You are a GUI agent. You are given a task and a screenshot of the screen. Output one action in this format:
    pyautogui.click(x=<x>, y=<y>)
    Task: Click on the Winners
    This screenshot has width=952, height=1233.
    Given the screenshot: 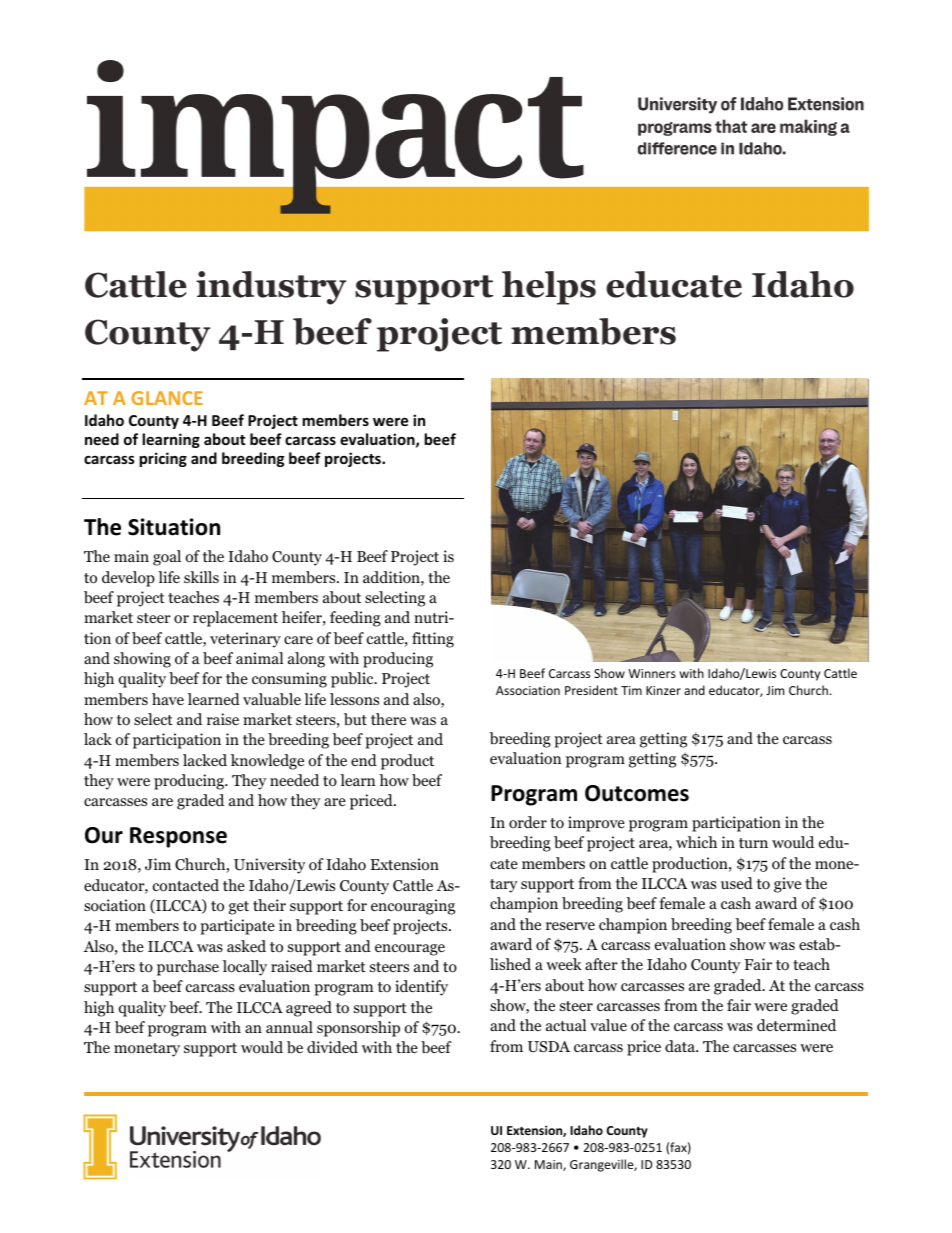 What is the action you would take?
    pyautogui.click(x=652, y=673)
